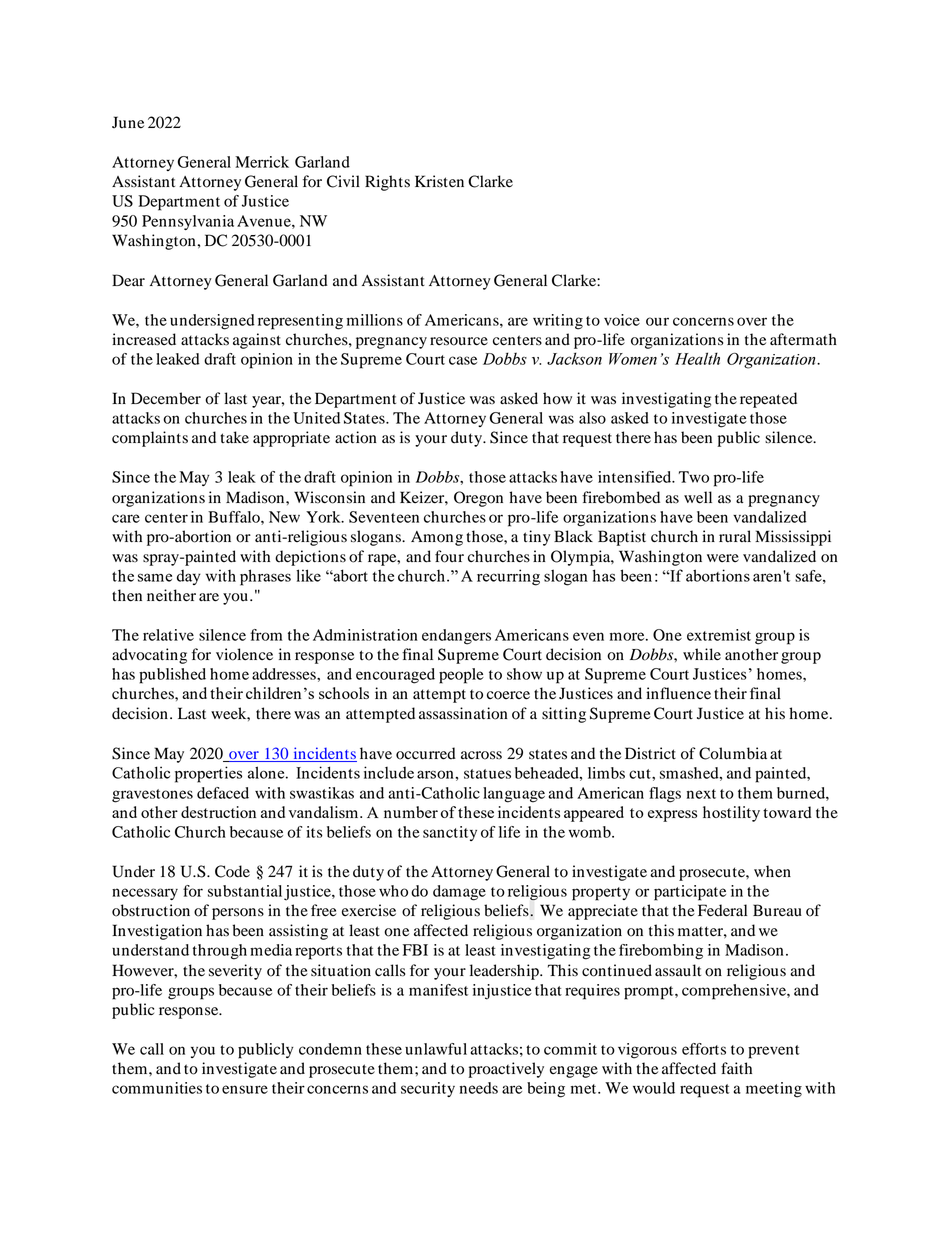 The image size is (952, 1233). Describe the element at coordinates (478, 499) in the document. I see `Oregon` at that location.
